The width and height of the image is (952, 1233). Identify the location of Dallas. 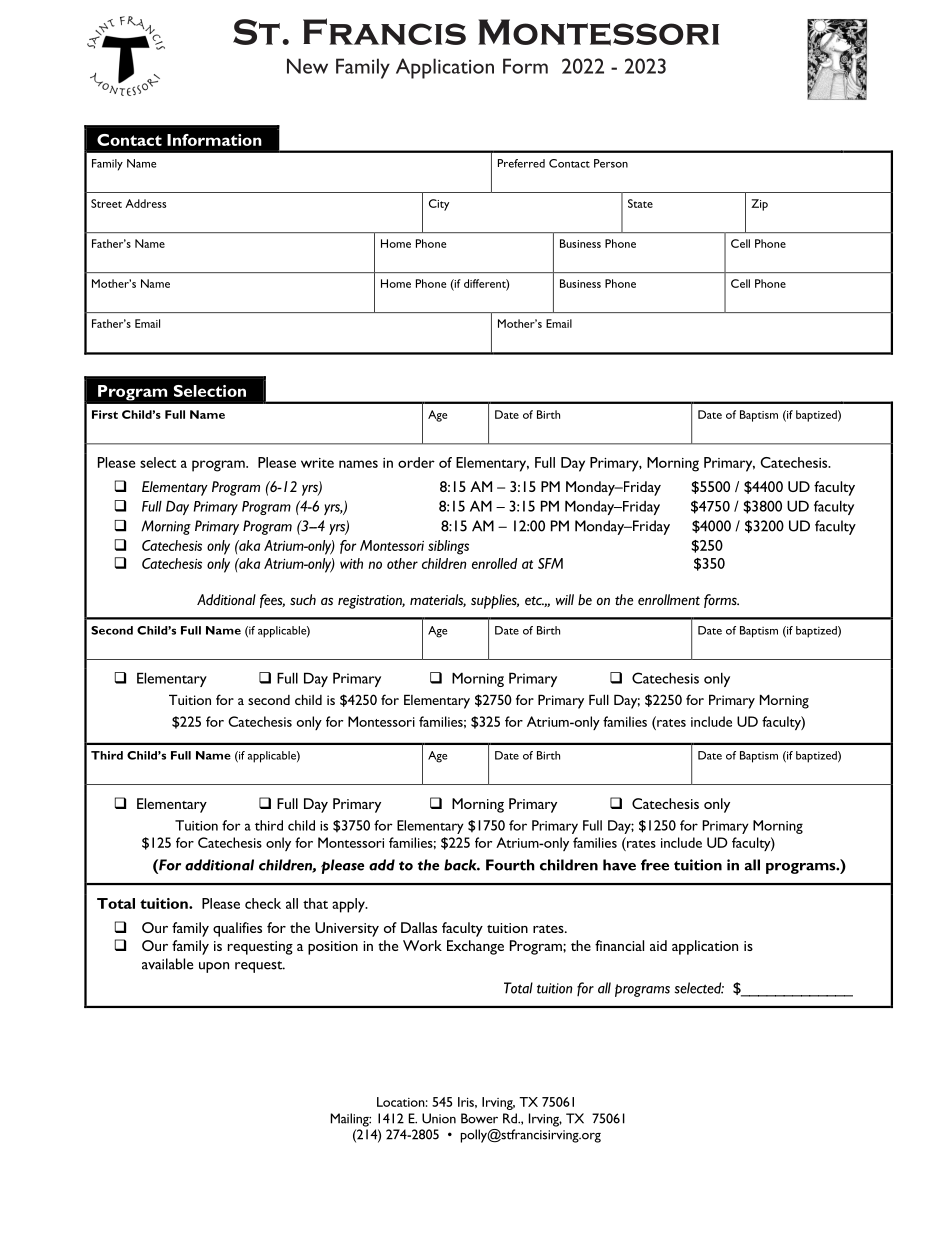
(419, 927).
